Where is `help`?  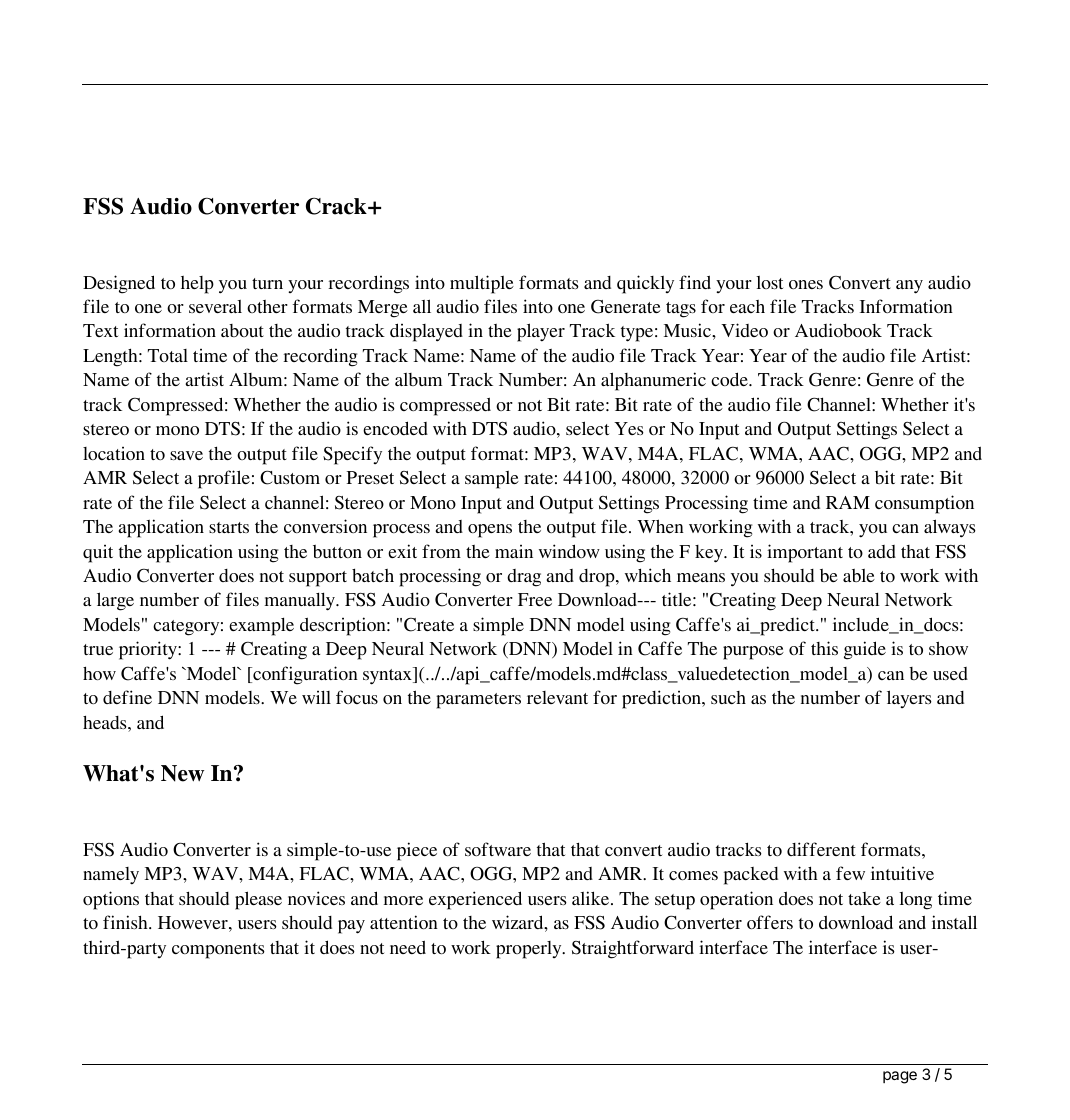
help is located at coordinates (197, 285).
